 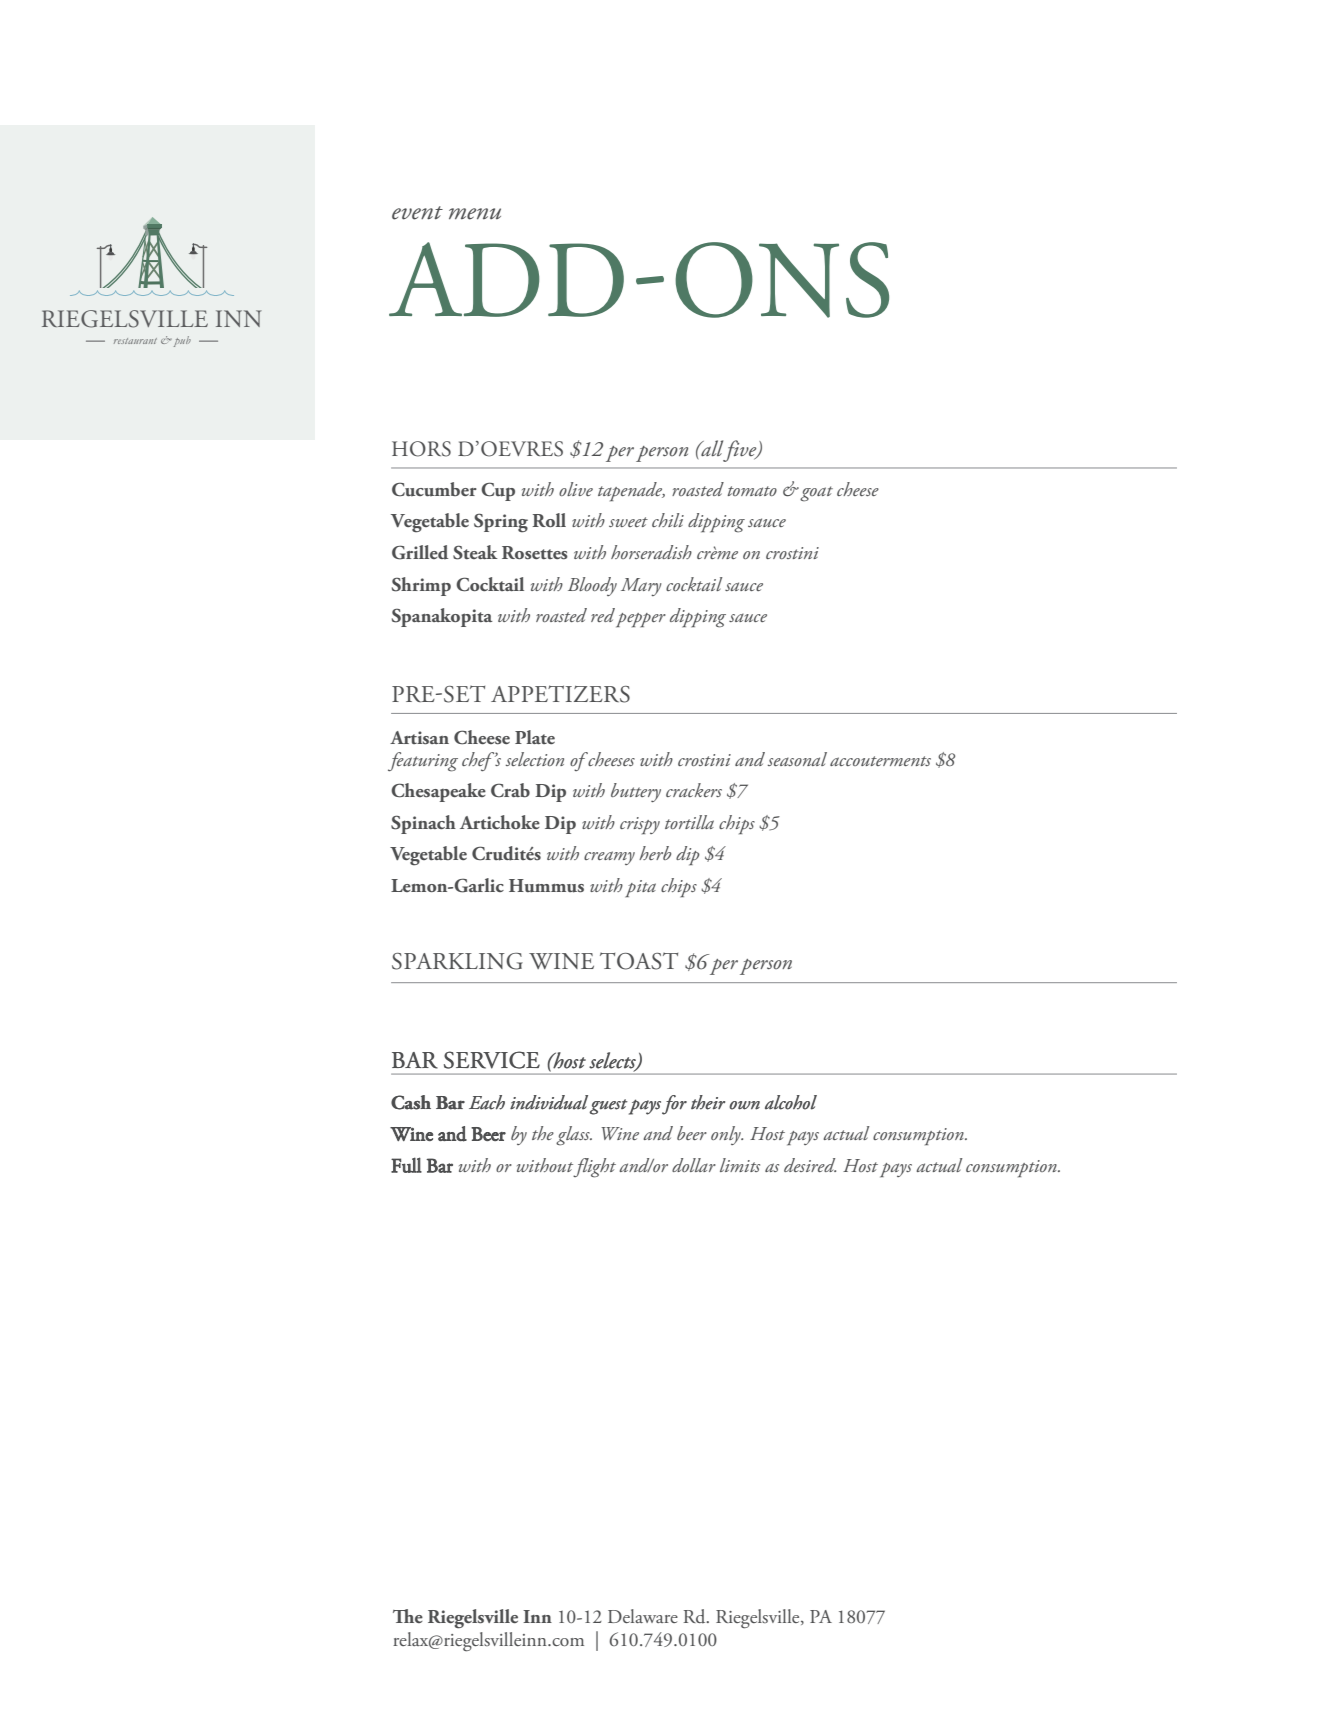 I want to click on pub, so click(x=181, y=341).
